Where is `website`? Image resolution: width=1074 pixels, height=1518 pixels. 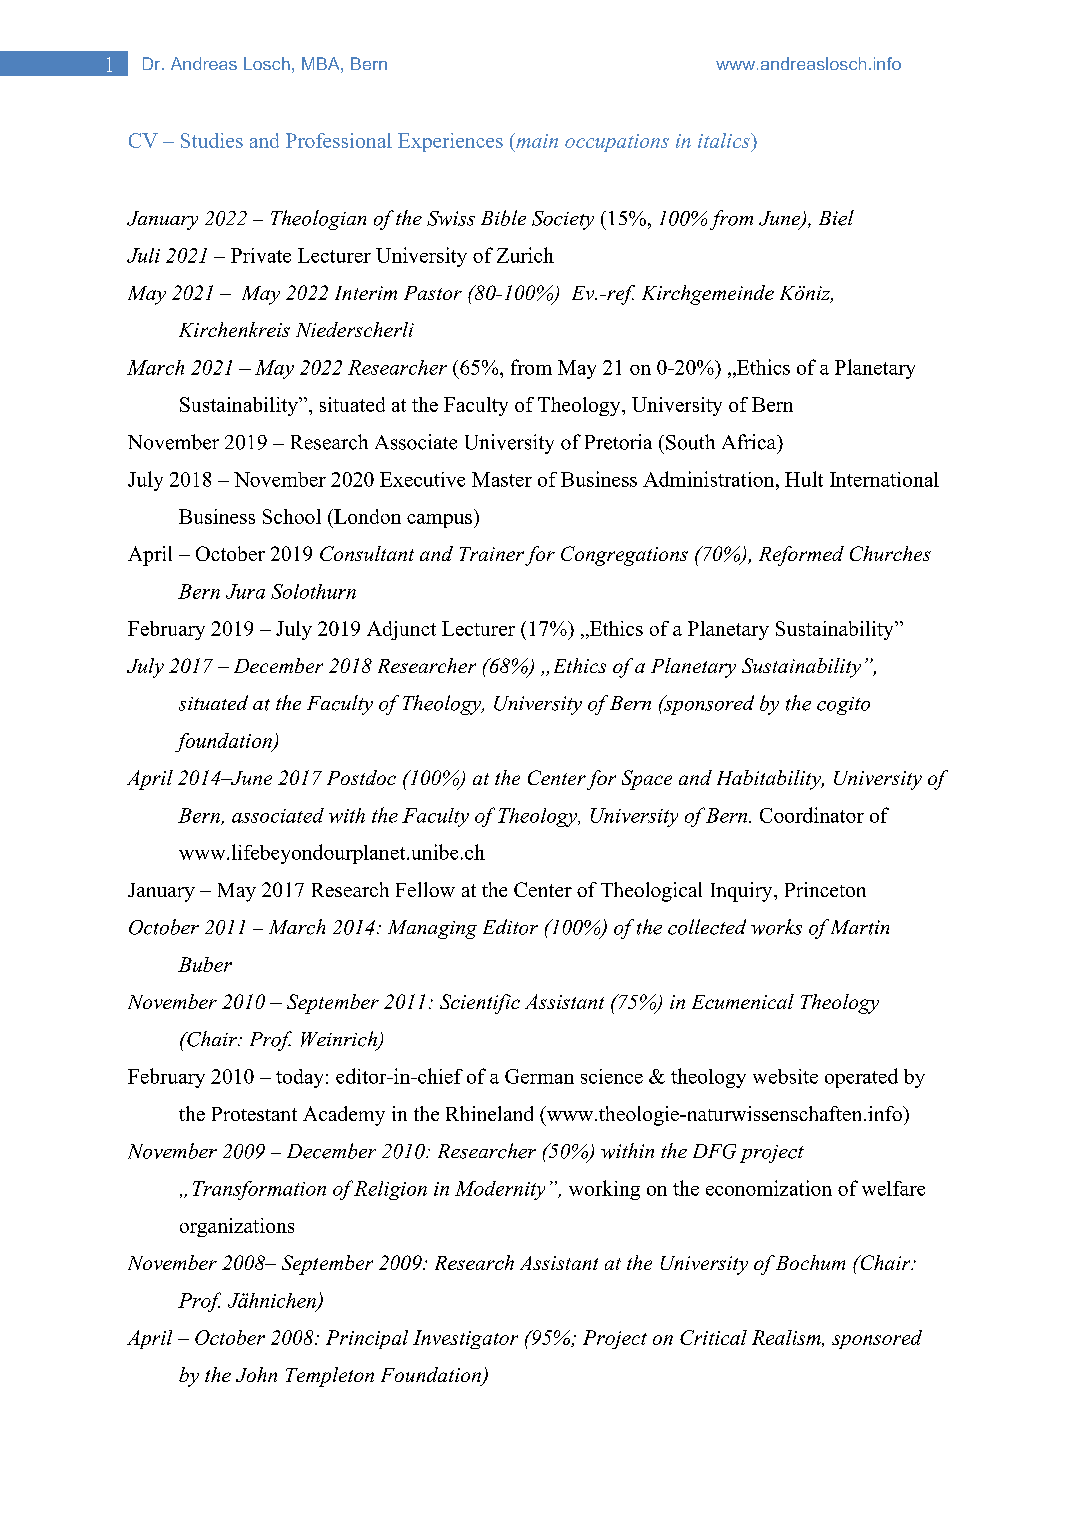
website is located at coordinates (785, 1076).
